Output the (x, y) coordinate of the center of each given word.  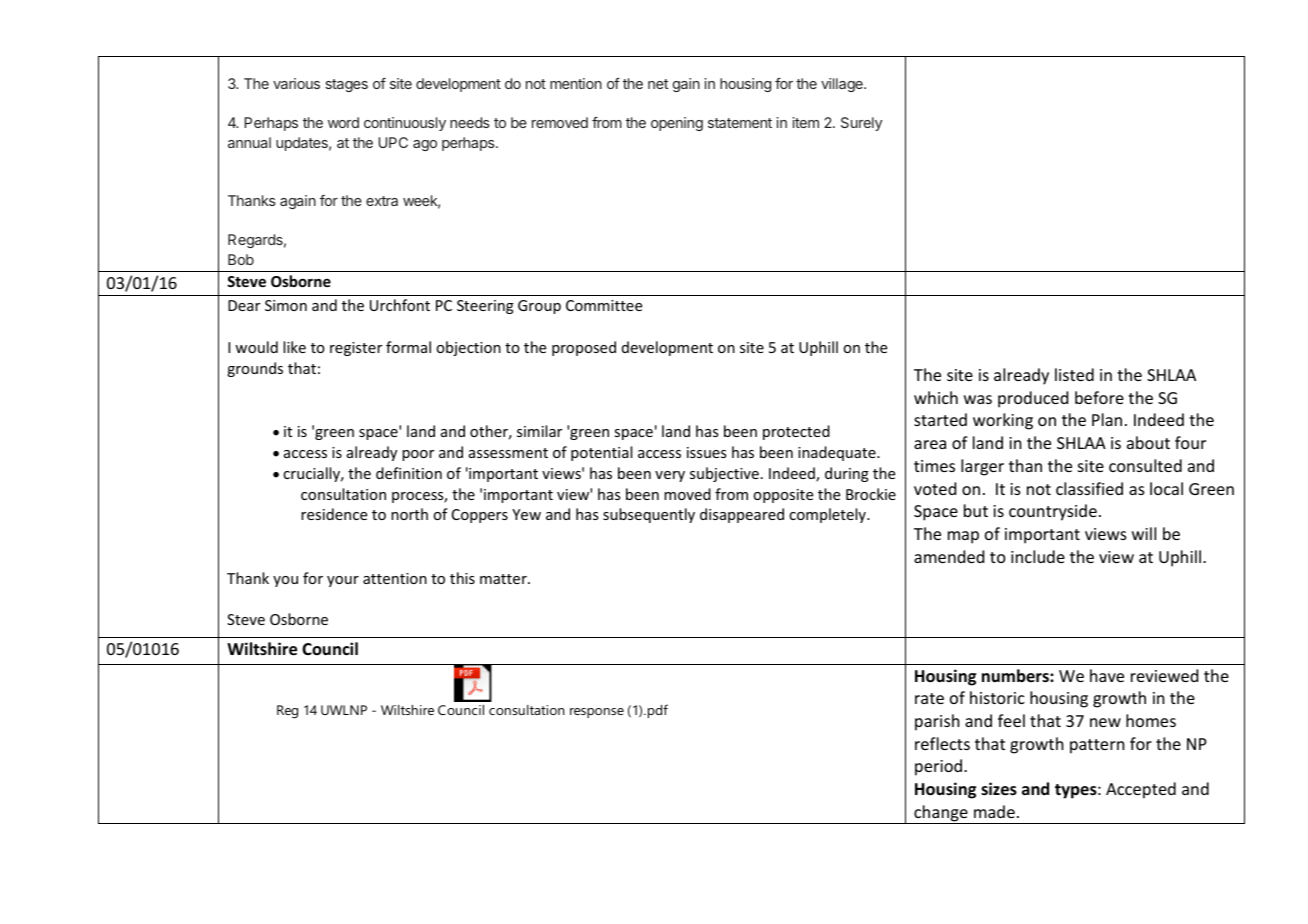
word (343, 122)
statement (740, 123)
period (938, 767)
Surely (861, 124)
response (597, 713)
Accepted (1141, 790)
